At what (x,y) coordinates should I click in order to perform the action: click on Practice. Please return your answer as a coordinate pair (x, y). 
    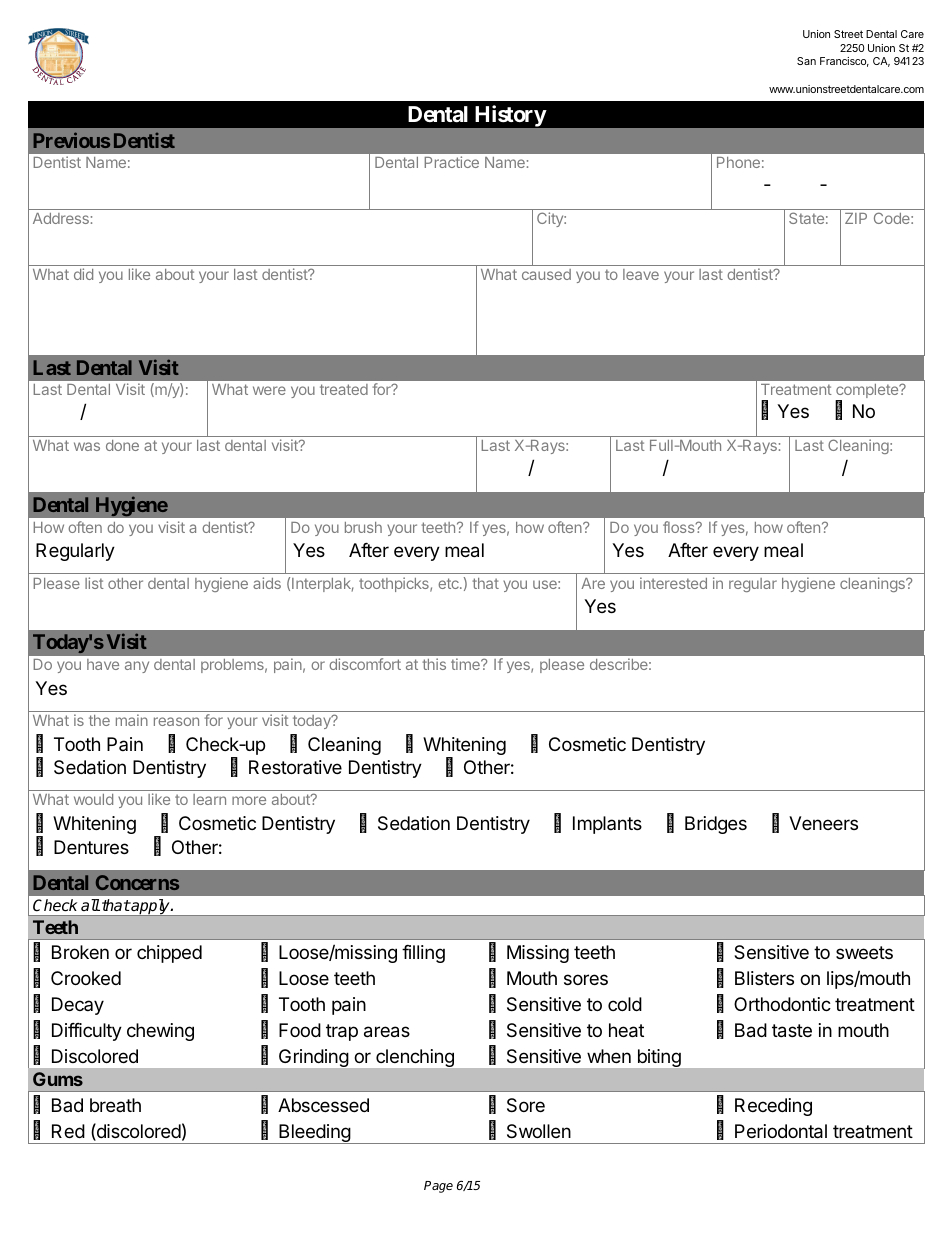
    Looking at the image, I should click on (451, 162).
